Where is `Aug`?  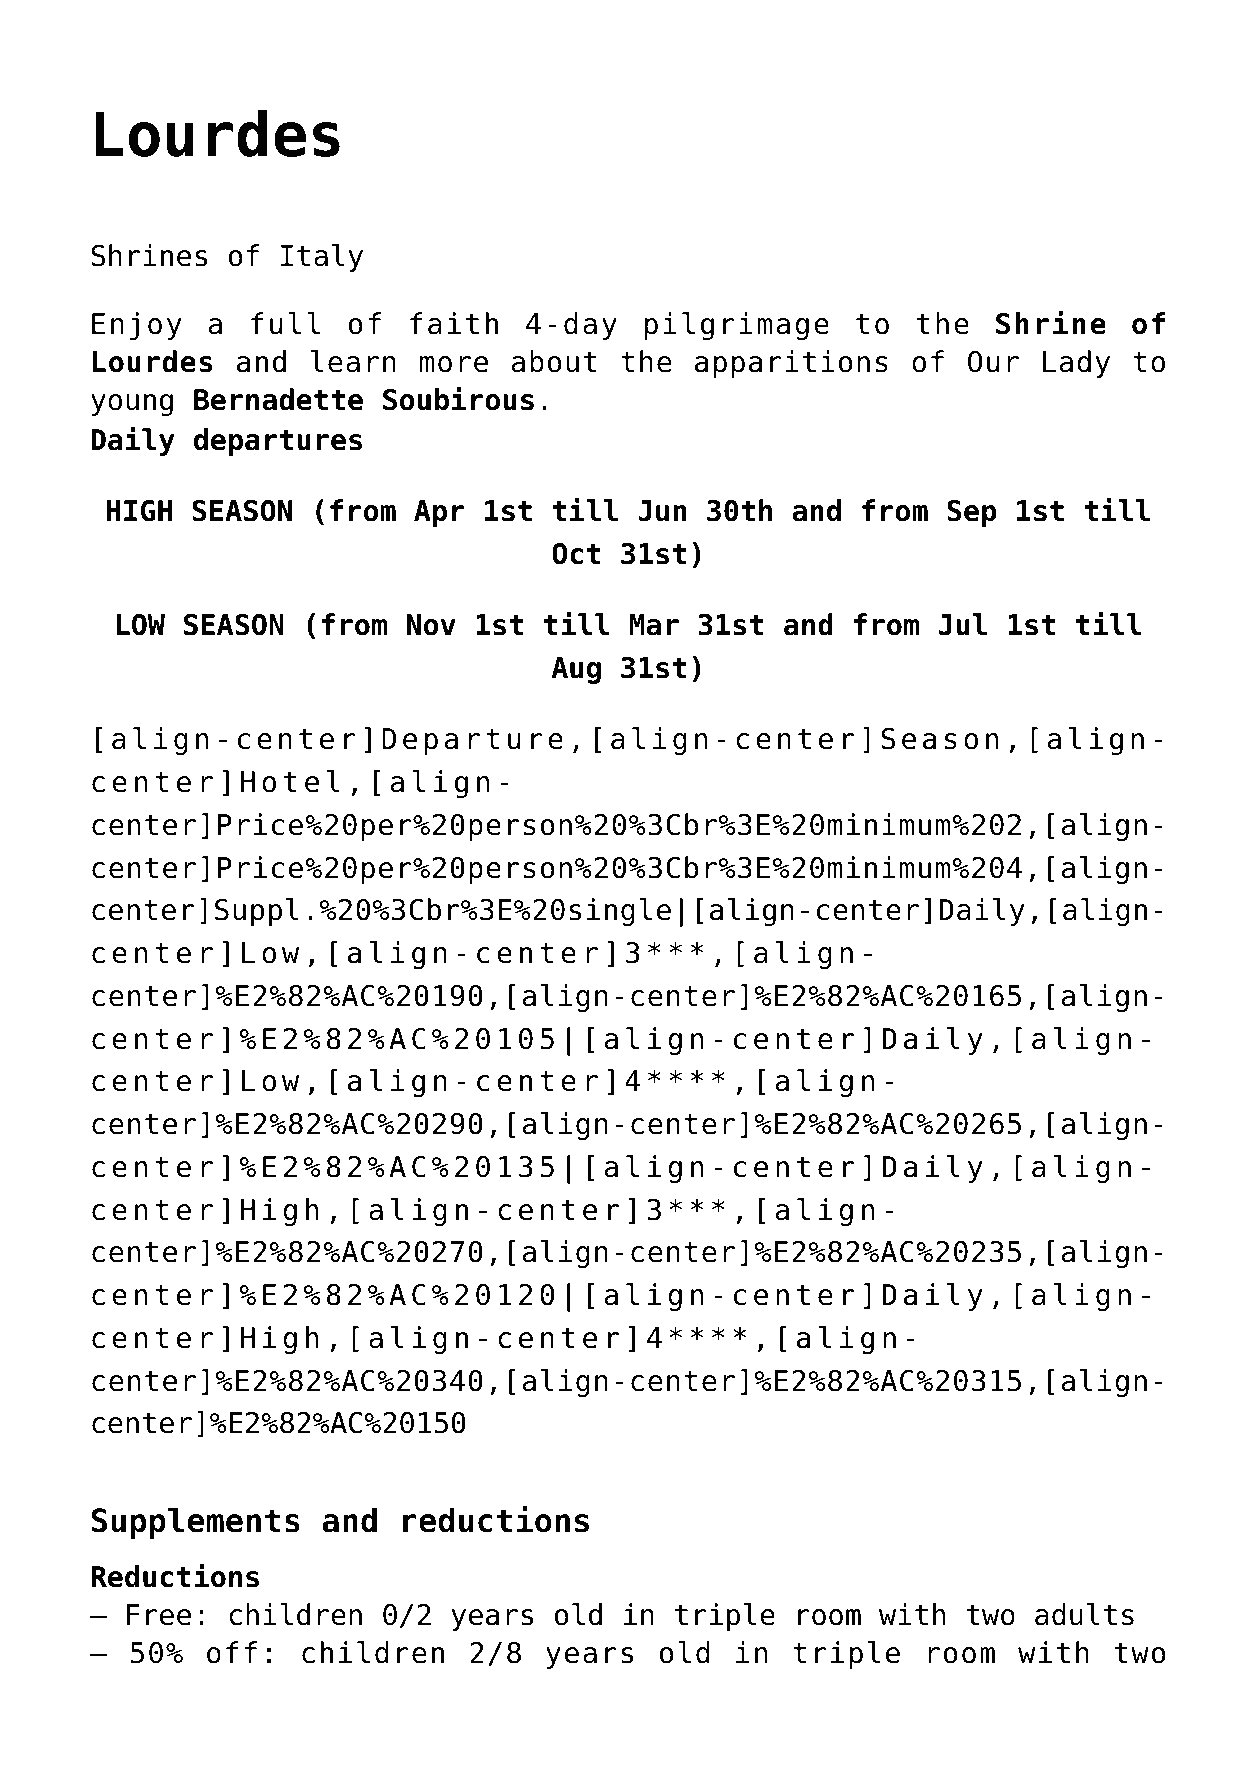 Aug is located at coordinates (576, 670).
